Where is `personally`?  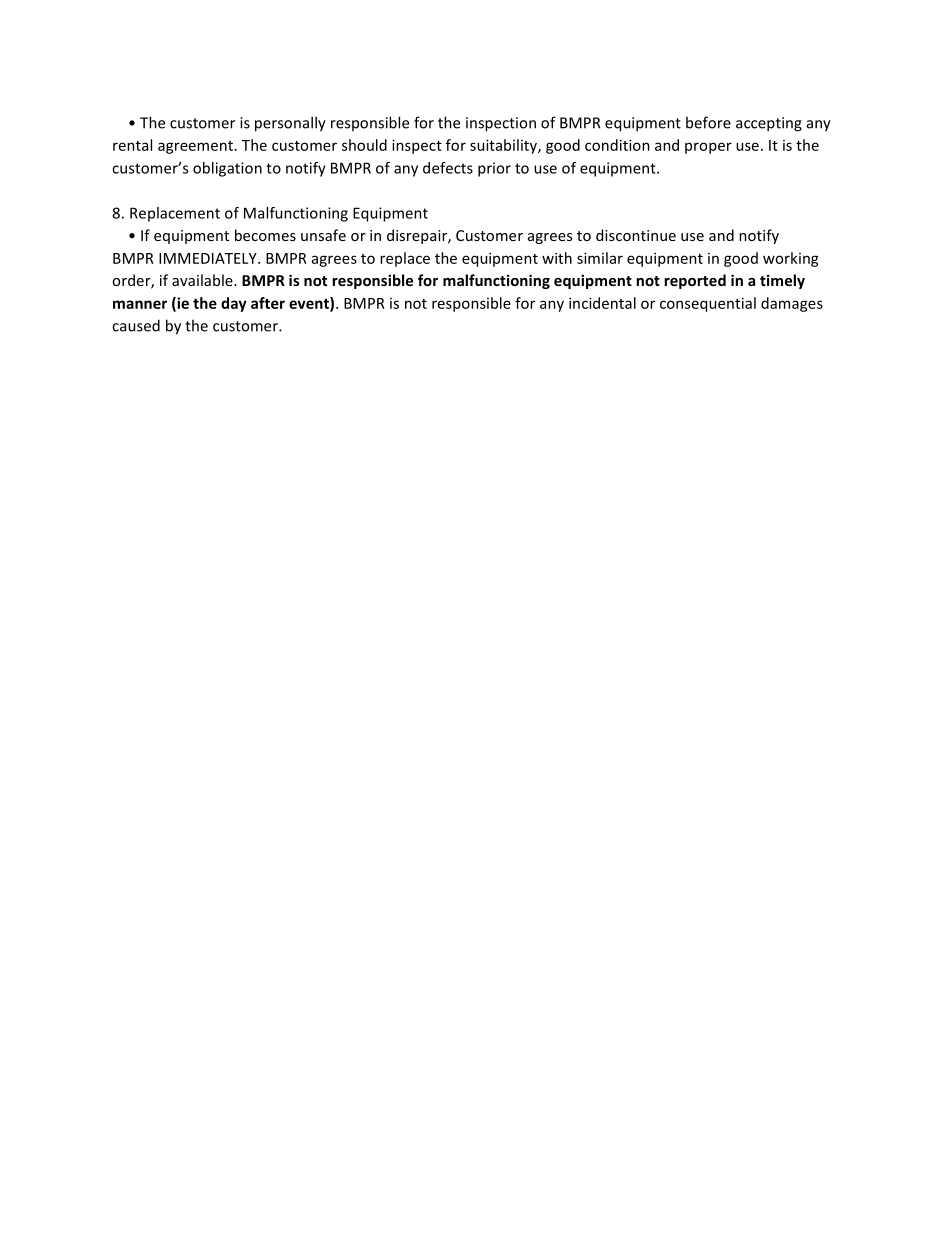 personally is located at coordinates (290, 124).
